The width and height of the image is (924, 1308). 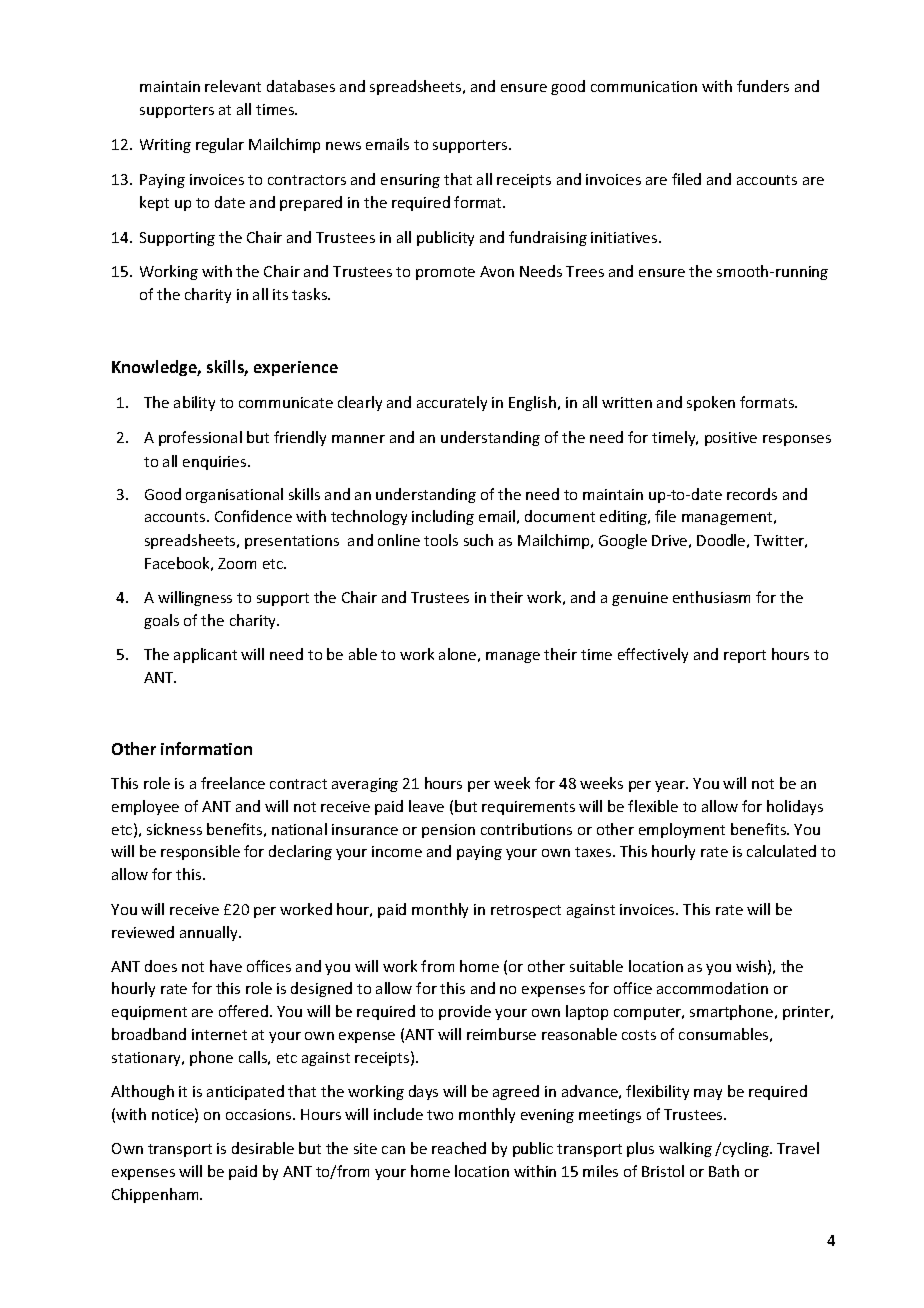 What do you see at coordinates (763, 86) in the image?
I see `funders` at bounding box center [763, 86].
